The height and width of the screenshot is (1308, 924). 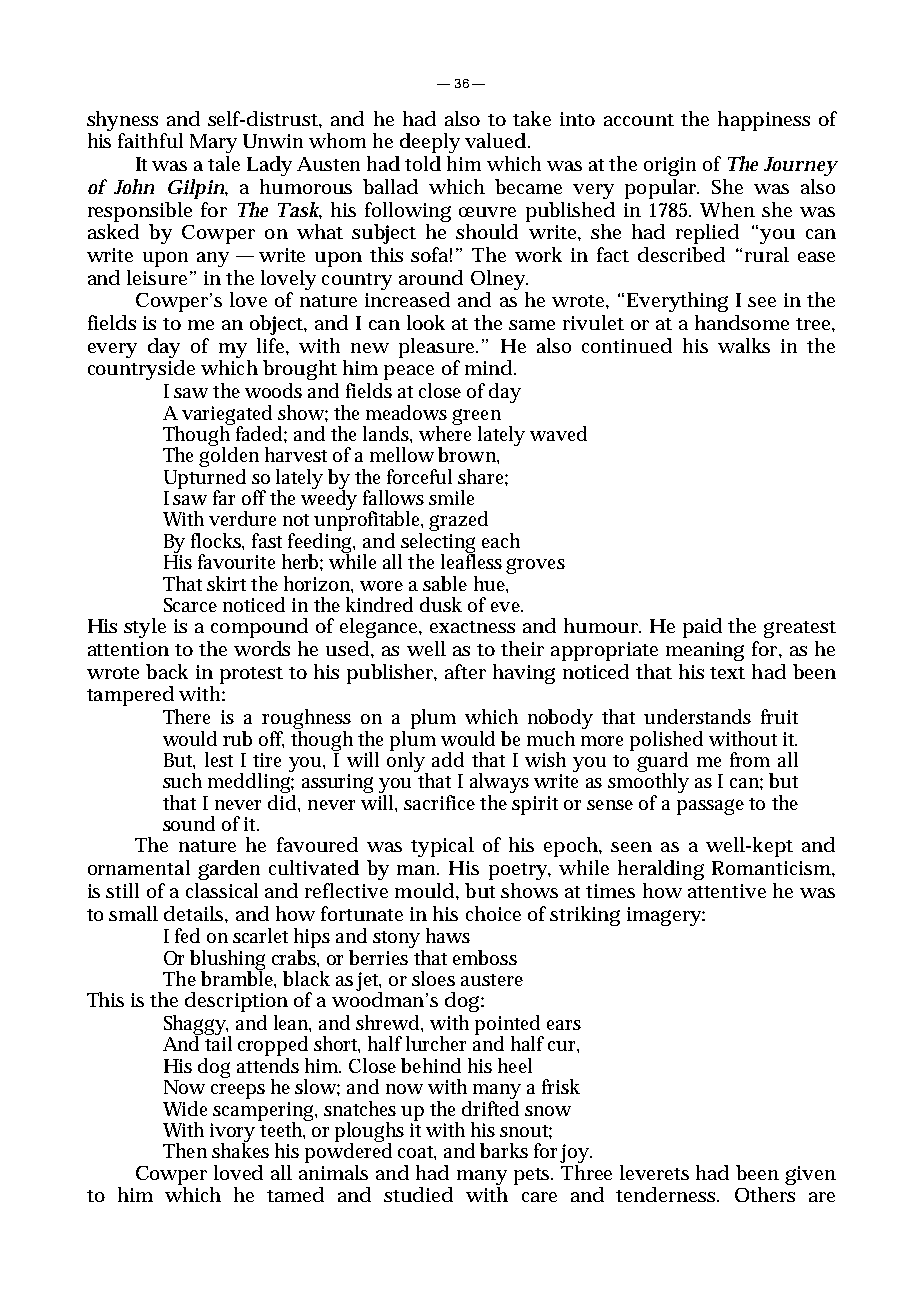 I want to click on after, so click(x=465, y=671).
